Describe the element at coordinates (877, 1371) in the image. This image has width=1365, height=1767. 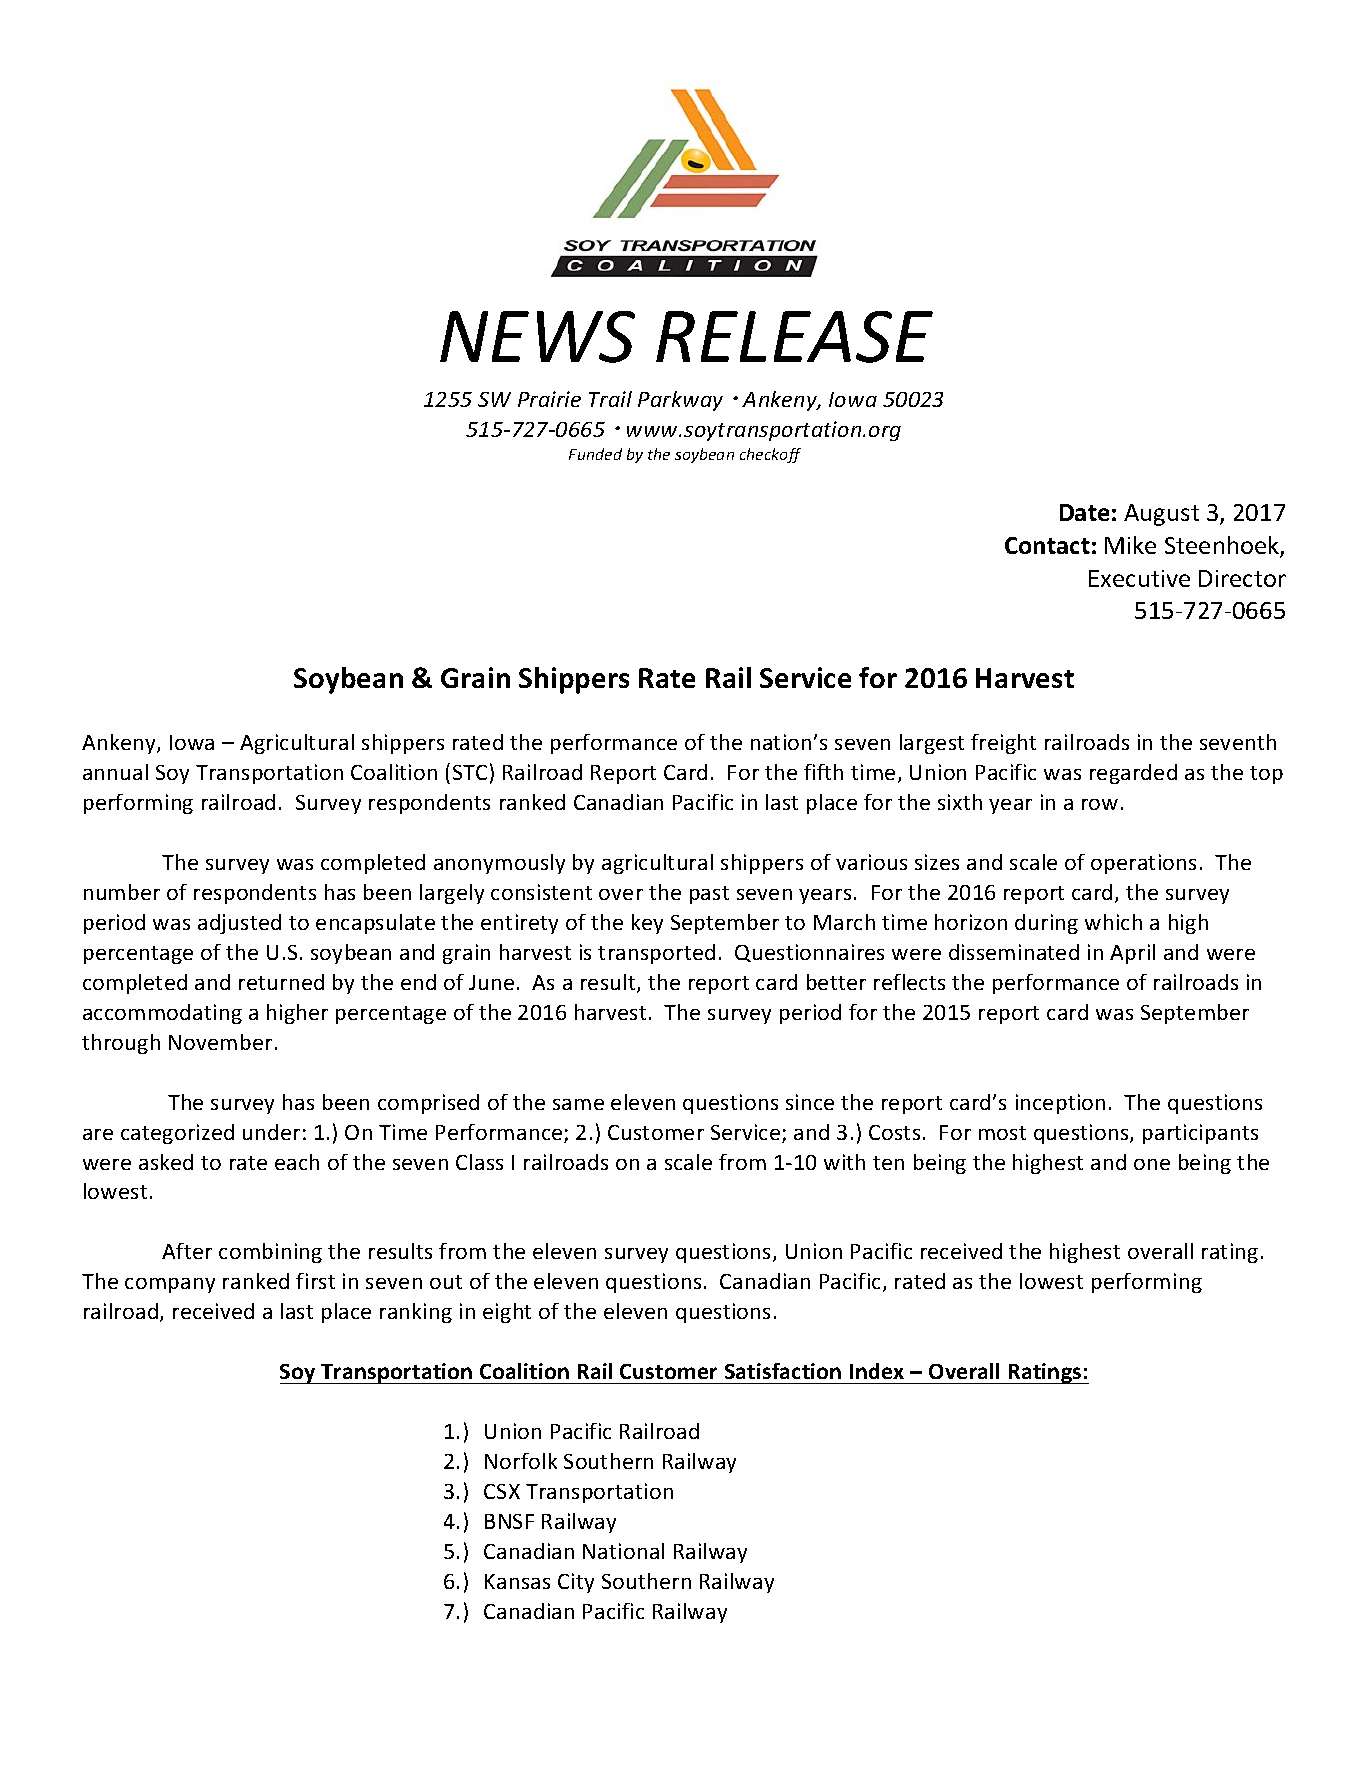
I see `Index` at that location.
